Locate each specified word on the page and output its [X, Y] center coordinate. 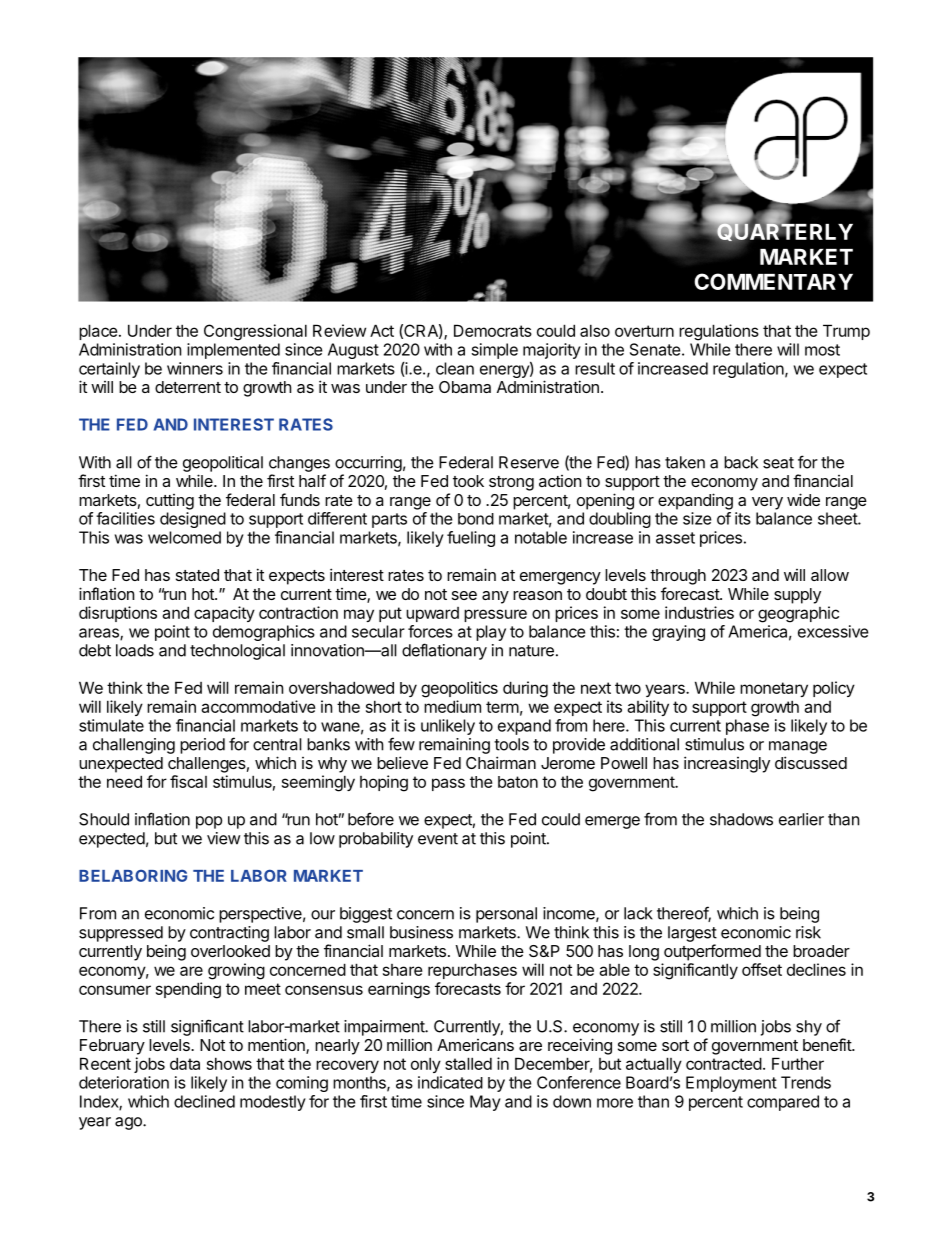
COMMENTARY [773, 281]
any [495, 597]
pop [209, 822]
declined [204, 1101]
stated [197, 575]
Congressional [255, 332]
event [438, 839]
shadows [741, 819]
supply [797, 596]
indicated [450, 1082]
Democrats [493, 330]
